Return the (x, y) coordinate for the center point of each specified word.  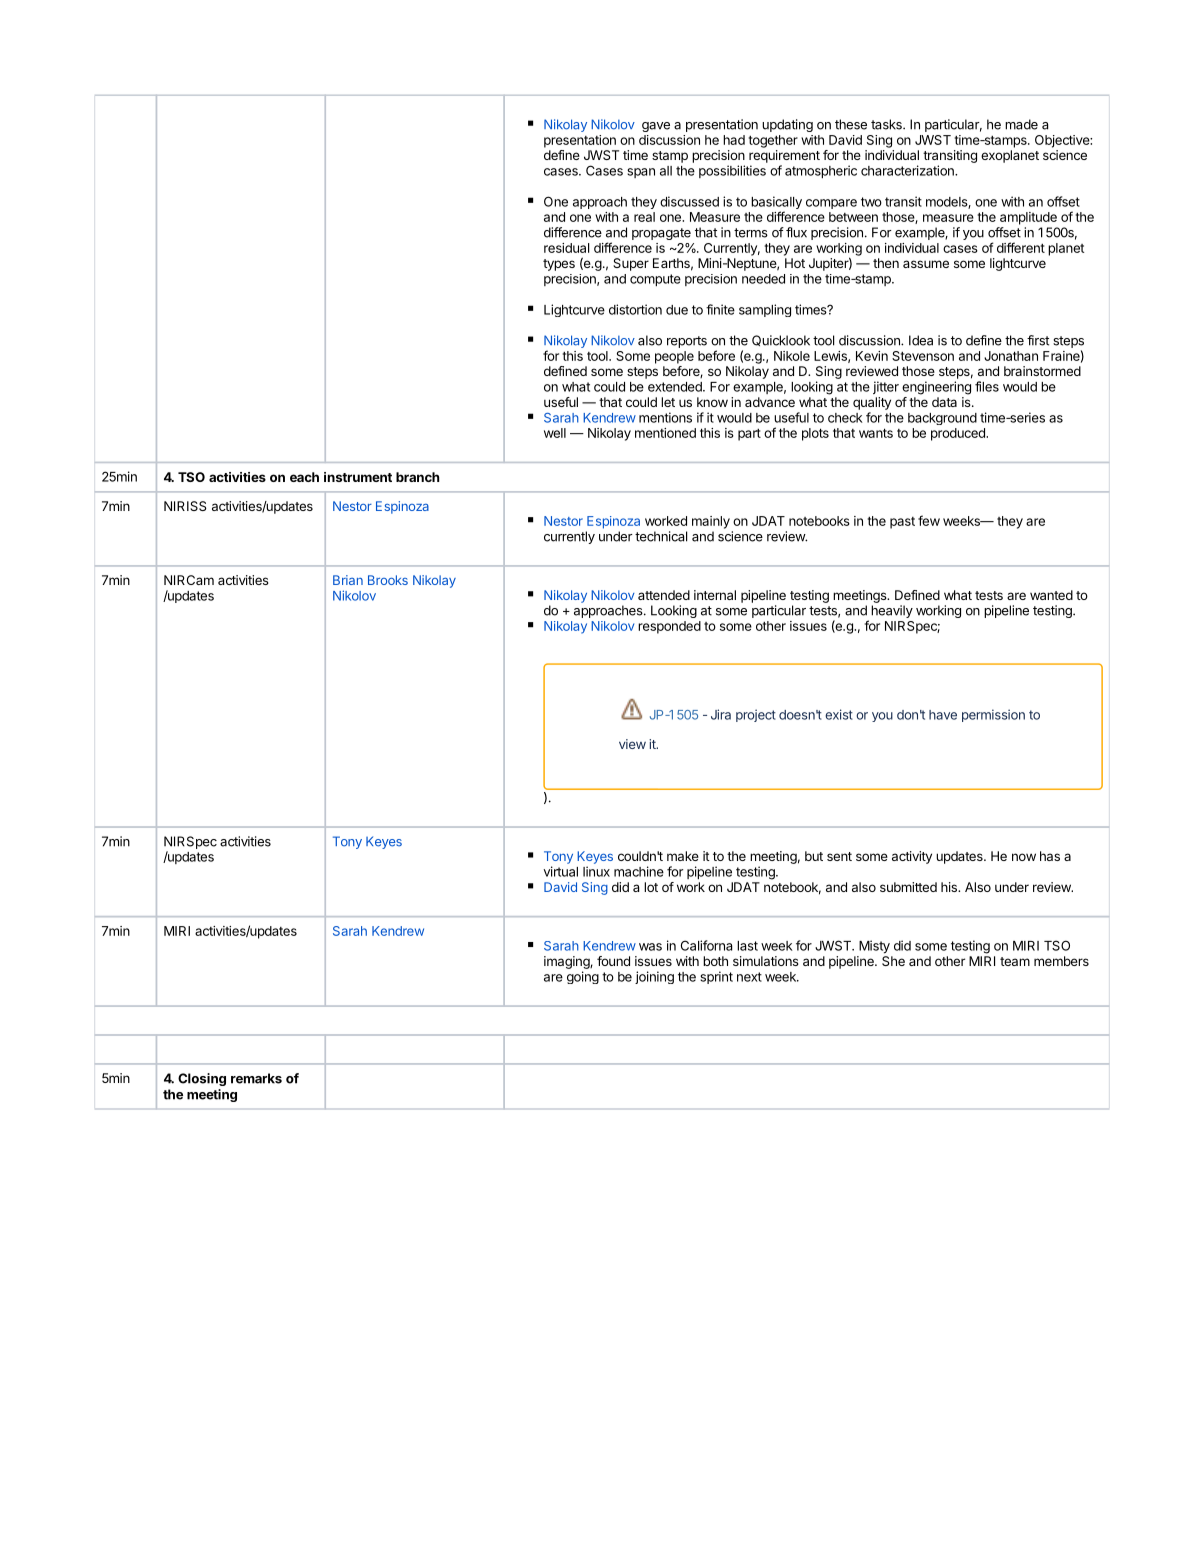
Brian (348, 580)
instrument (358, 477)
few (929, 520)
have (943, 715)
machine (639, 871)
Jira (721, 714)
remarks (256, 1078)
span (641, 173)
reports (687, 342)
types (559, 265)
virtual (560, 871)
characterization (908, 170)
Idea (921, 340)
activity (912, 857)
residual (566, 248)
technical (661, 536)
